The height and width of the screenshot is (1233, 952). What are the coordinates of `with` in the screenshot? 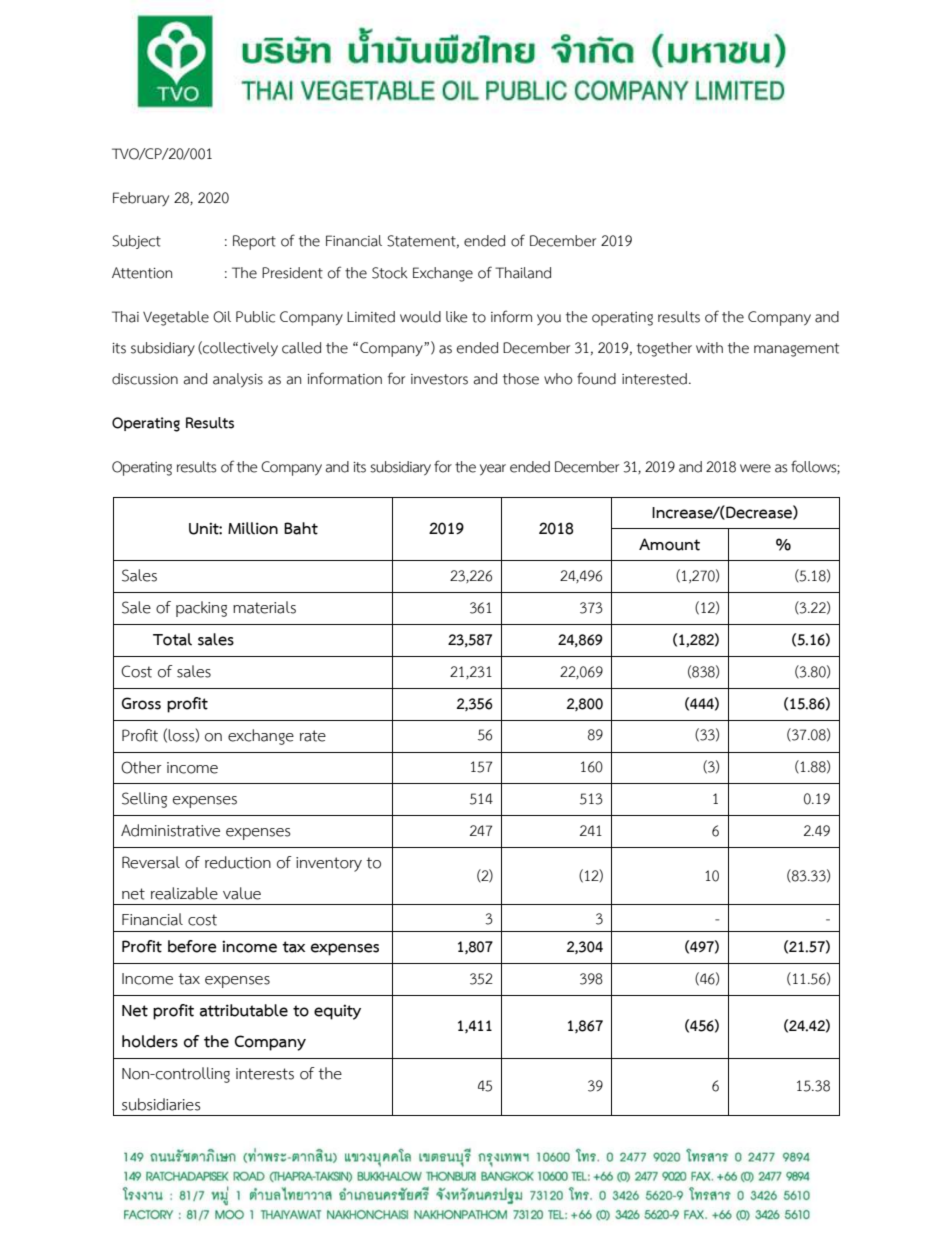 It's located at (709, 348).
